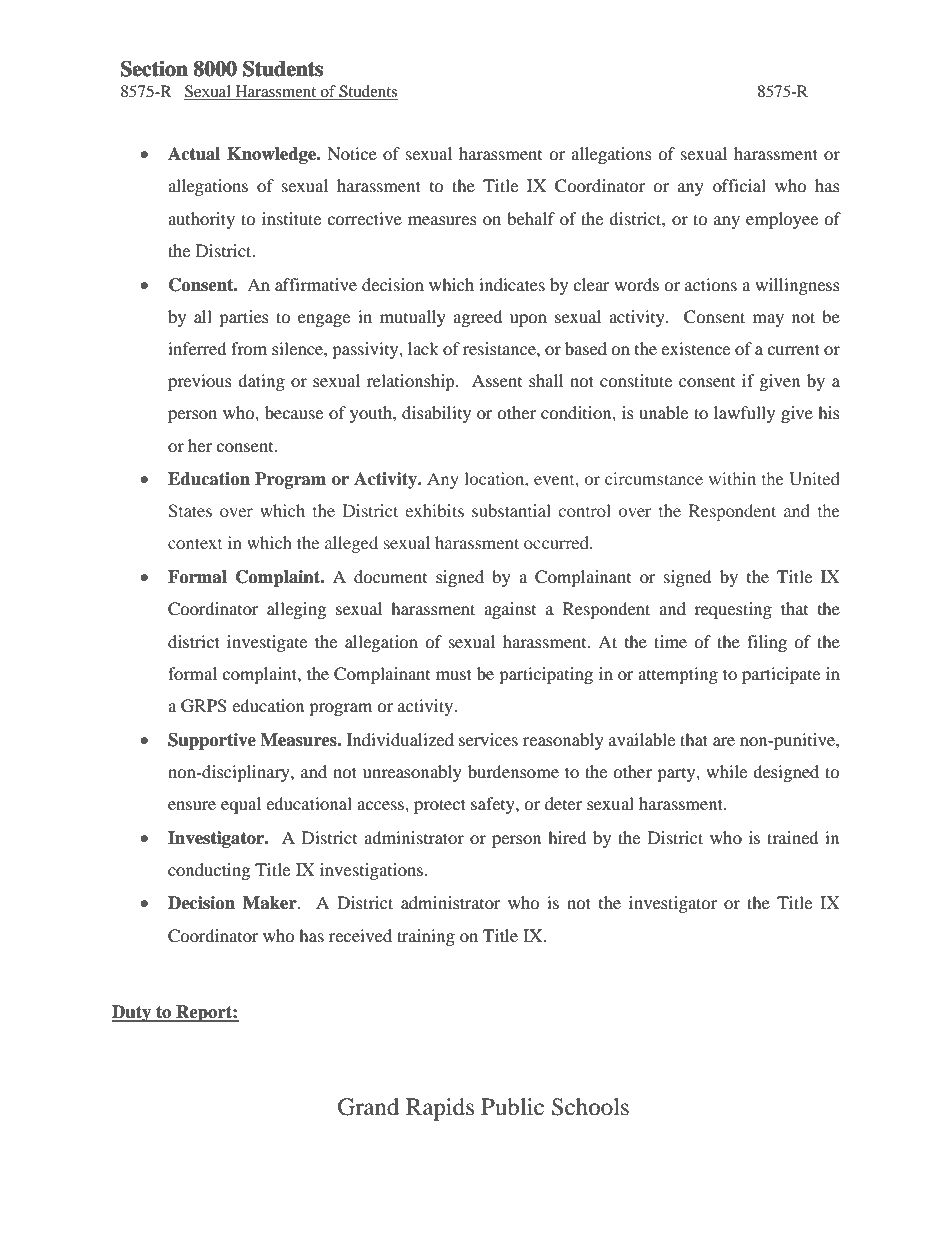 This page has height=1233, width=952. Describe the element at coordinates (132, 1013) in the page. I see `Duty` at that location.
